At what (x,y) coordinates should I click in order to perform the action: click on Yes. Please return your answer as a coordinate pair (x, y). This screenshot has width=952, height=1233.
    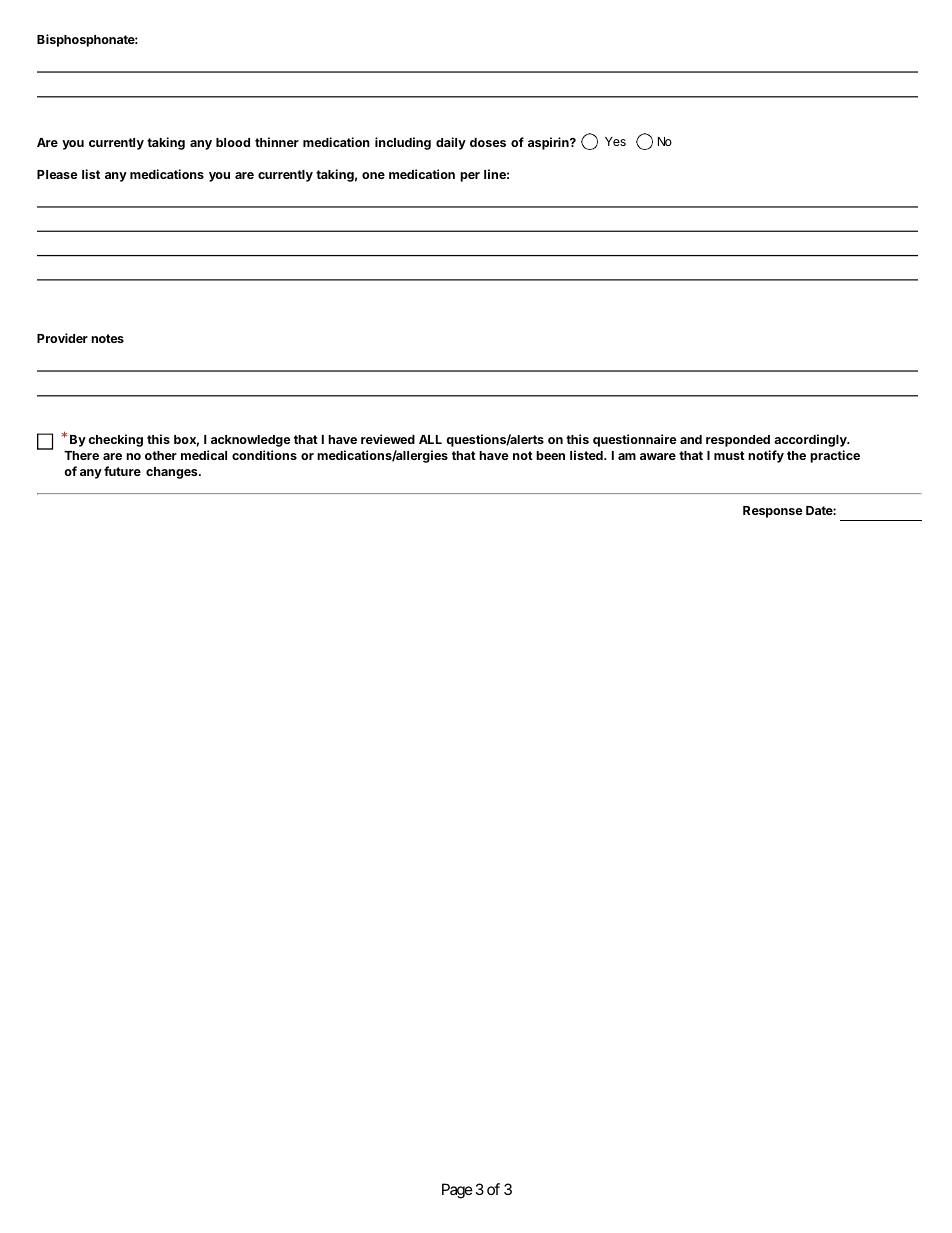
    Looking at the image, I should click on (615, 141).
